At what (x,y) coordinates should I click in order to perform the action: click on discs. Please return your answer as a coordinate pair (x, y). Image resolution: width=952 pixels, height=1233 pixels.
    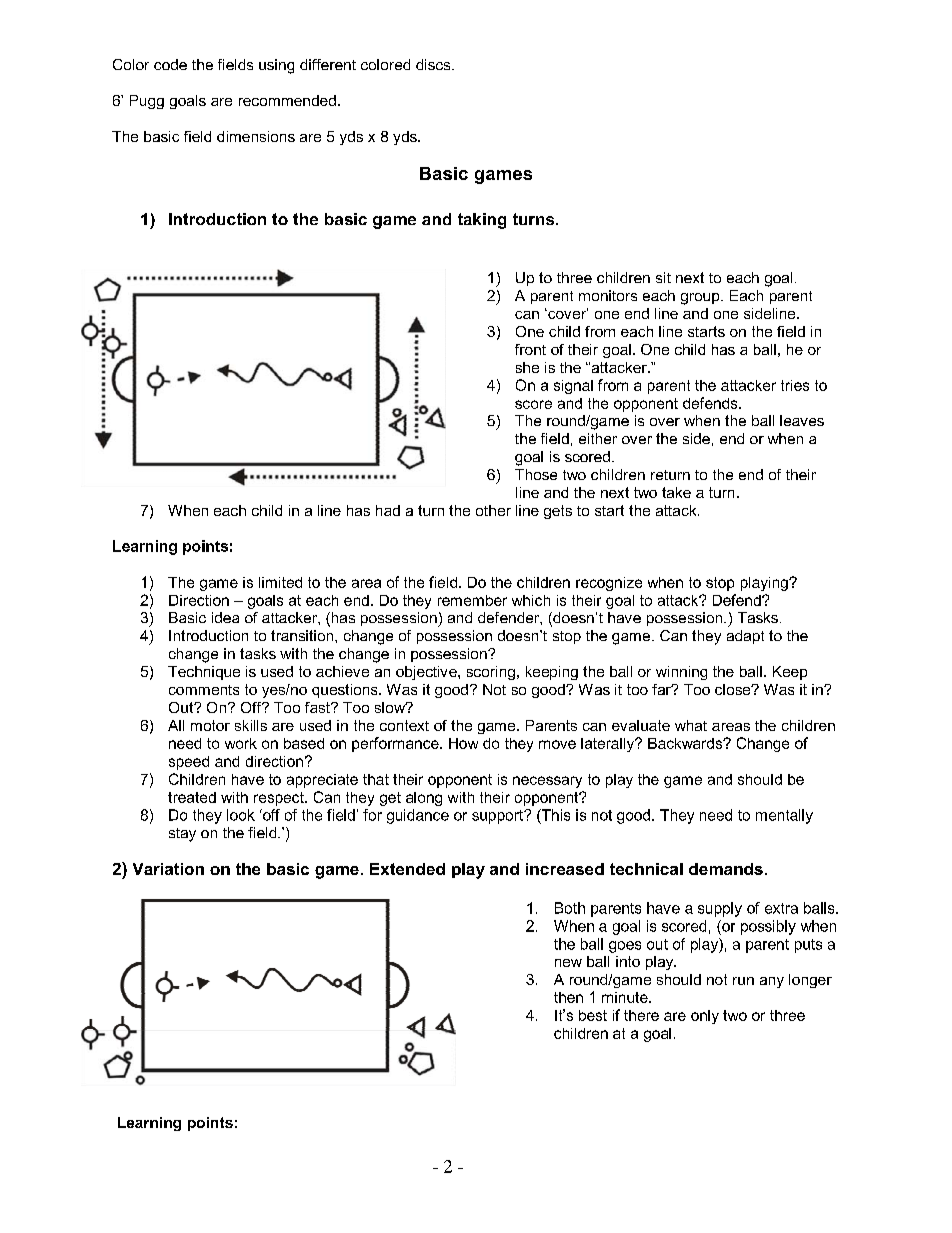
    Looking at the image, I should click on (434, 64).
